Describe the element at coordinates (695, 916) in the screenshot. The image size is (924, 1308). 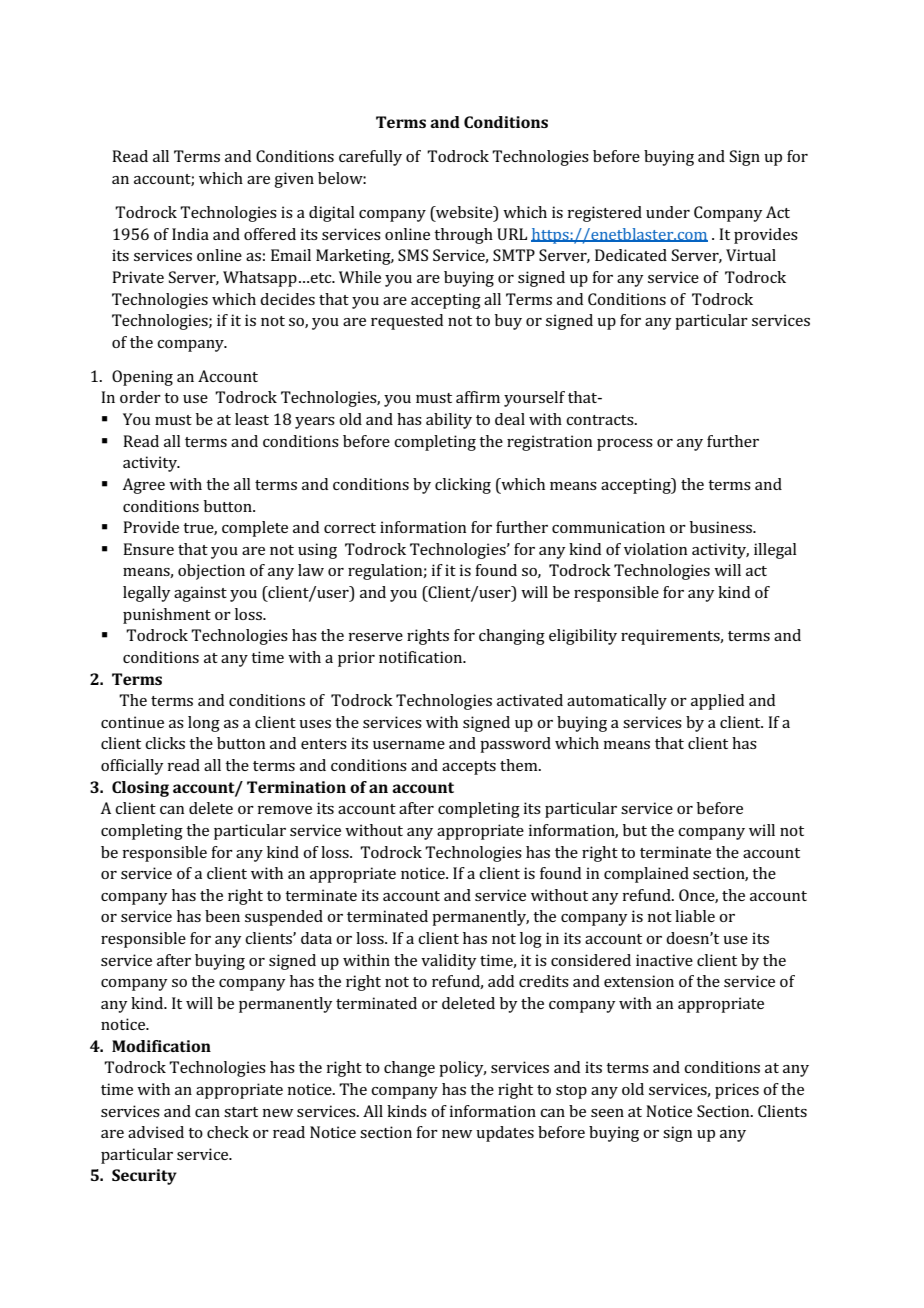
I see `liable` at that location.
